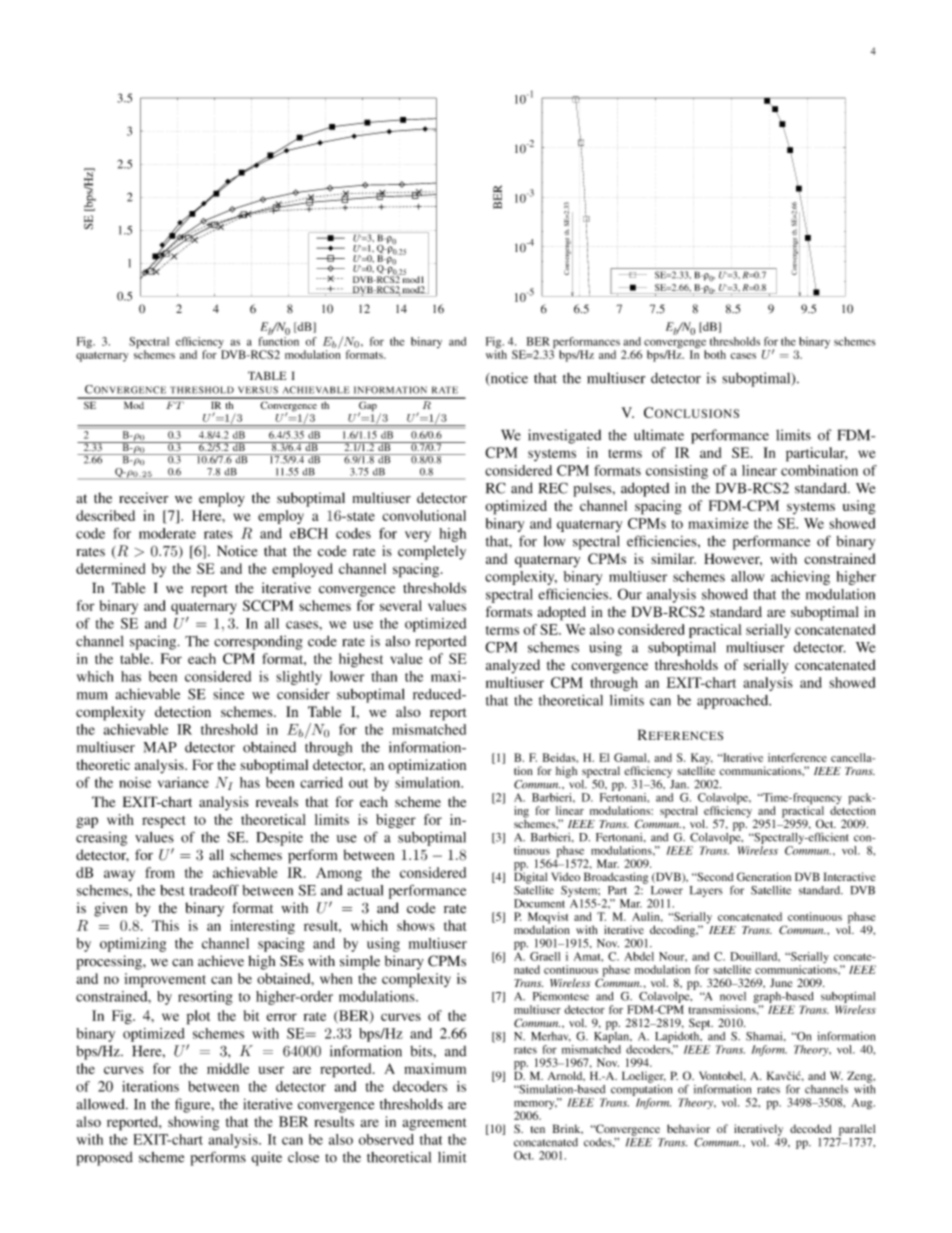  I want to click on agreement, so click(434, 1124).
